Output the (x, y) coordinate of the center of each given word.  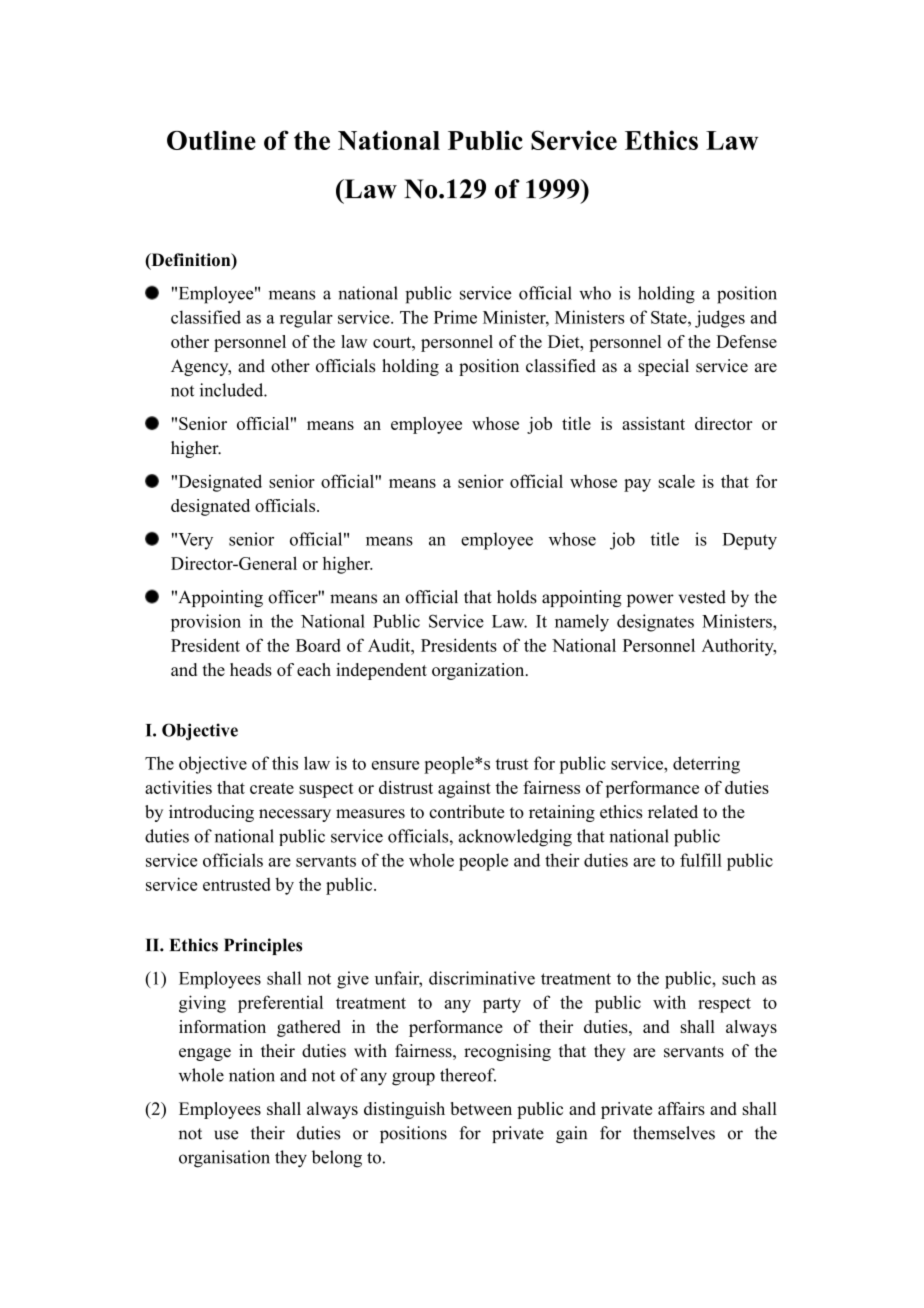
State (670, 317)
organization (479, 671)
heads (251, 669)
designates (655, 623)
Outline (211, 140)
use (226, 1135)
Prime (455, 317)
